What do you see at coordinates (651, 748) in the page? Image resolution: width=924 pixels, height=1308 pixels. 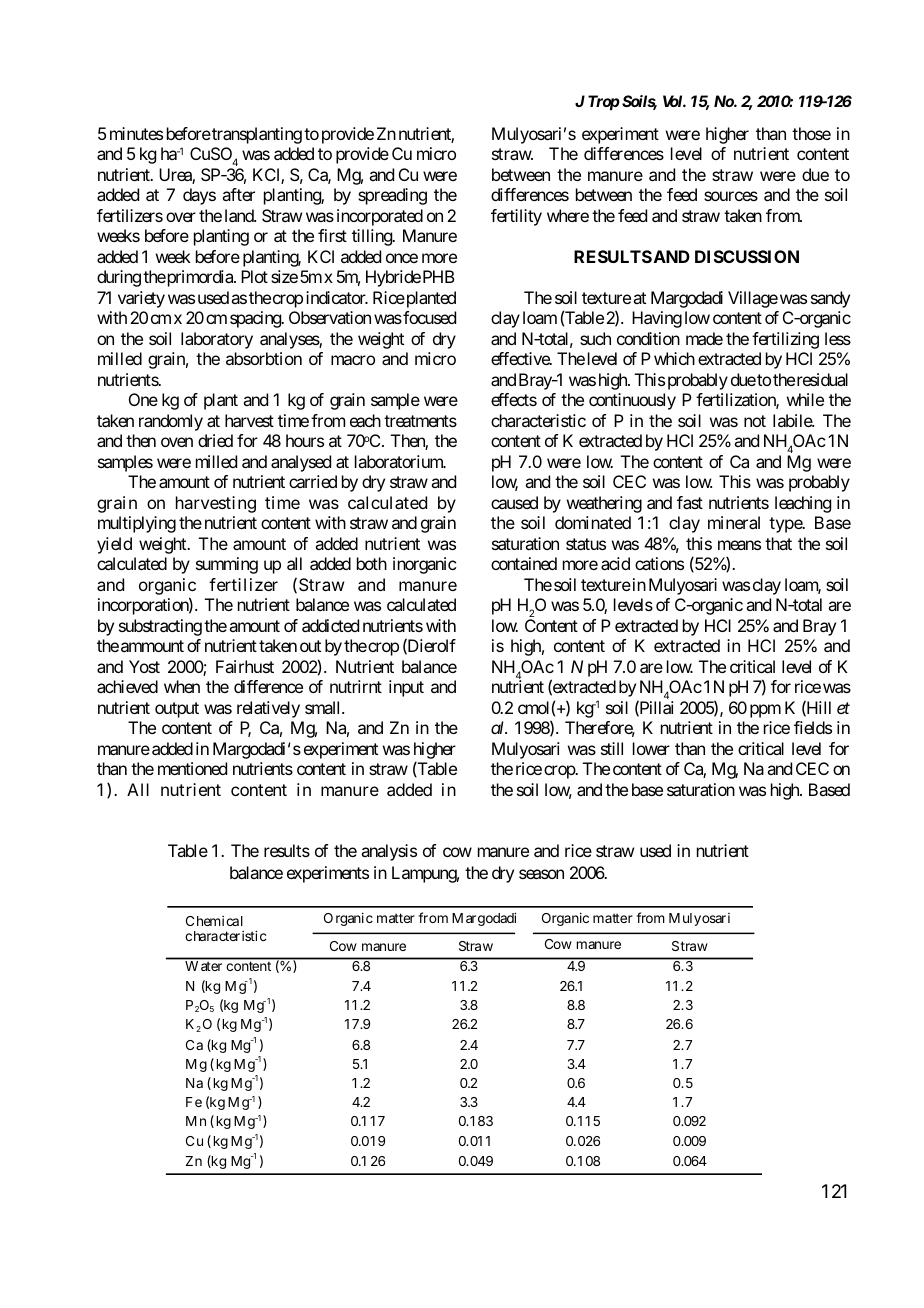 I see `lower` at bounding box center [651, 748].
